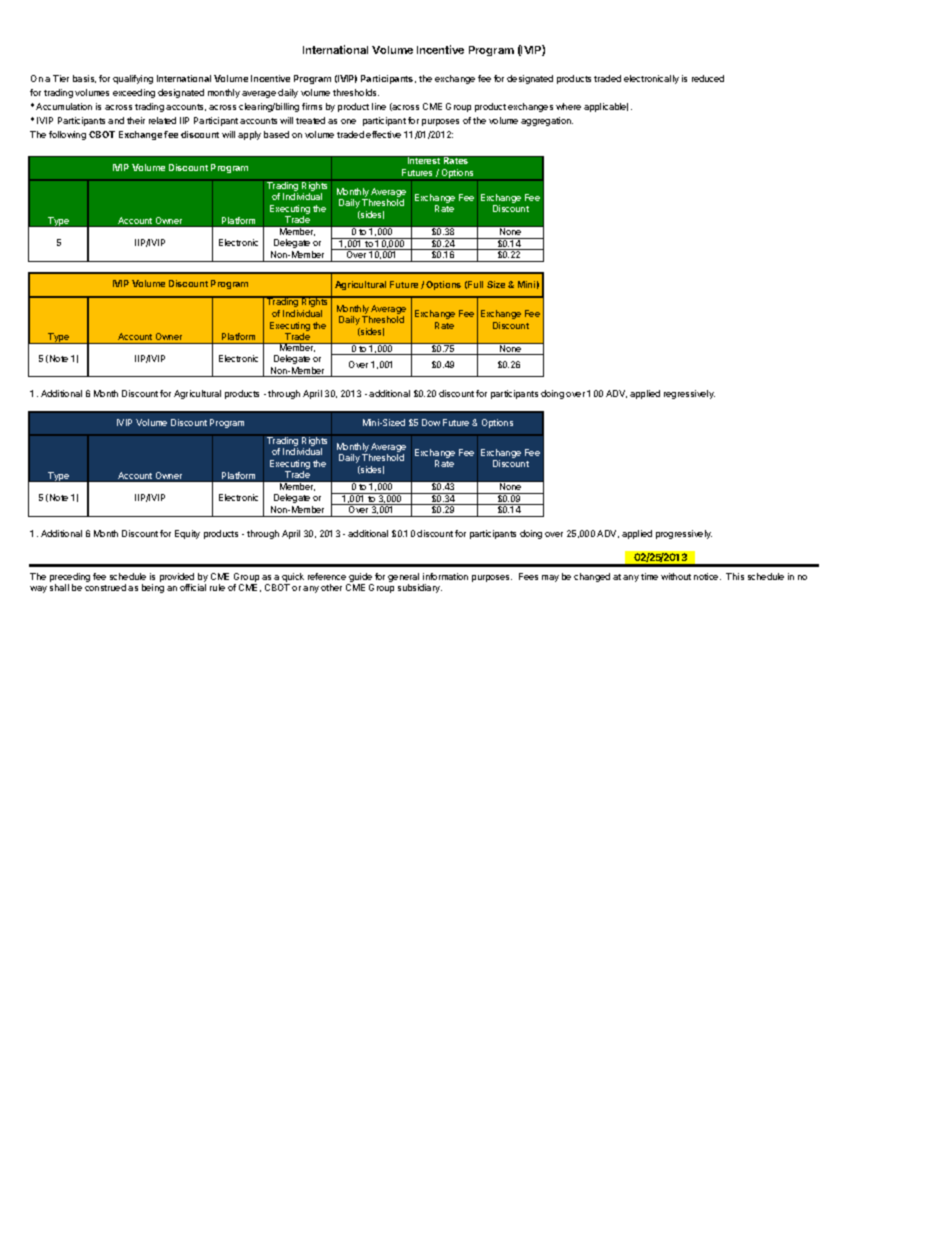 The width and height of the document is (952, 1233). I want to click on general, so click(403, 579).
